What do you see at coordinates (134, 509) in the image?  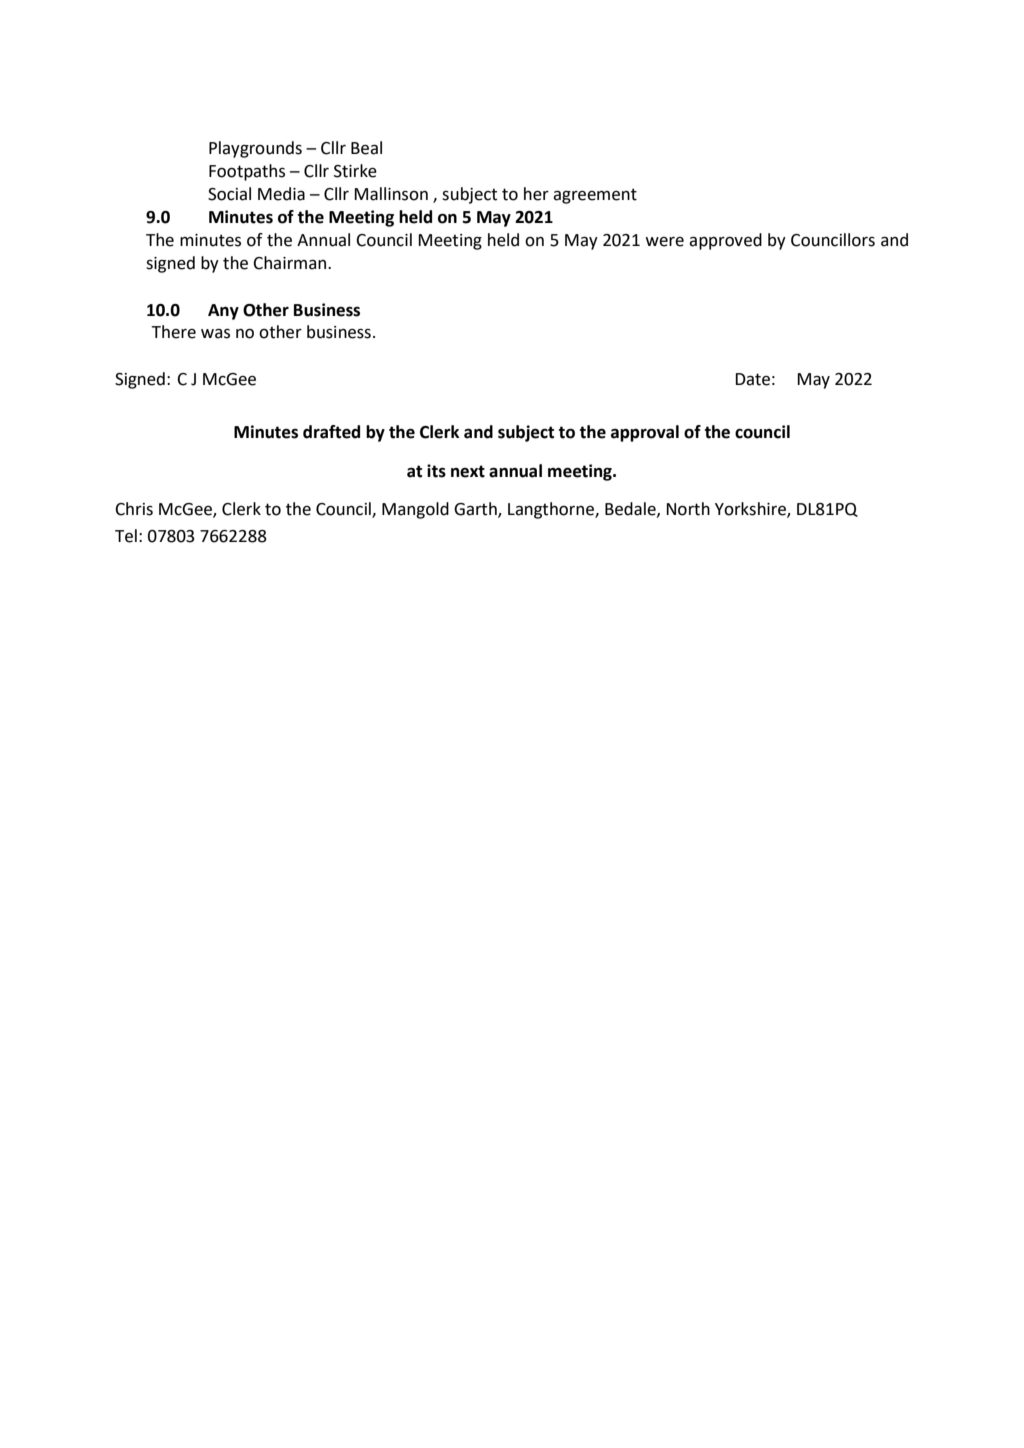 I see `Chris` at bounding box center [134, 509].
